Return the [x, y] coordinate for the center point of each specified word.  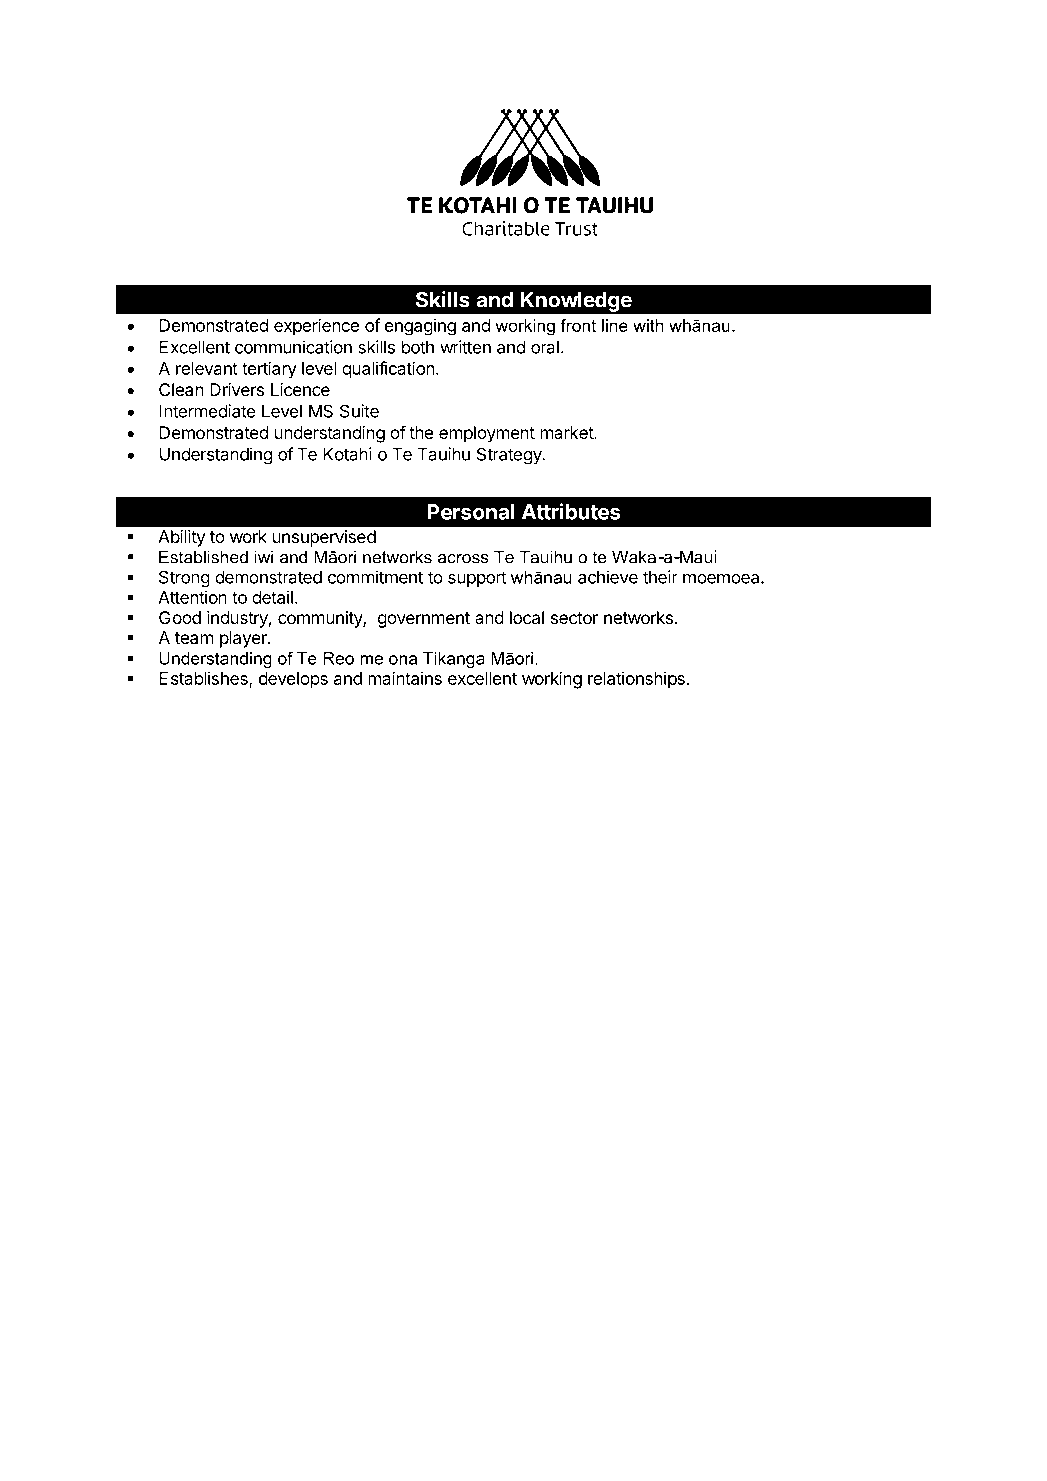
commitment [375, 577]
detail [272, 597]
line [615, 325]
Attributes [571, 511]
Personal [470, 512]
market [567, 432]
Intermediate [207, 411]
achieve [608, 577]
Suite [359, 411]
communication [293, 347]
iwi [264, 557]
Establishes [204, 679]
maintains [405, 678]
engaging [420, 327]
